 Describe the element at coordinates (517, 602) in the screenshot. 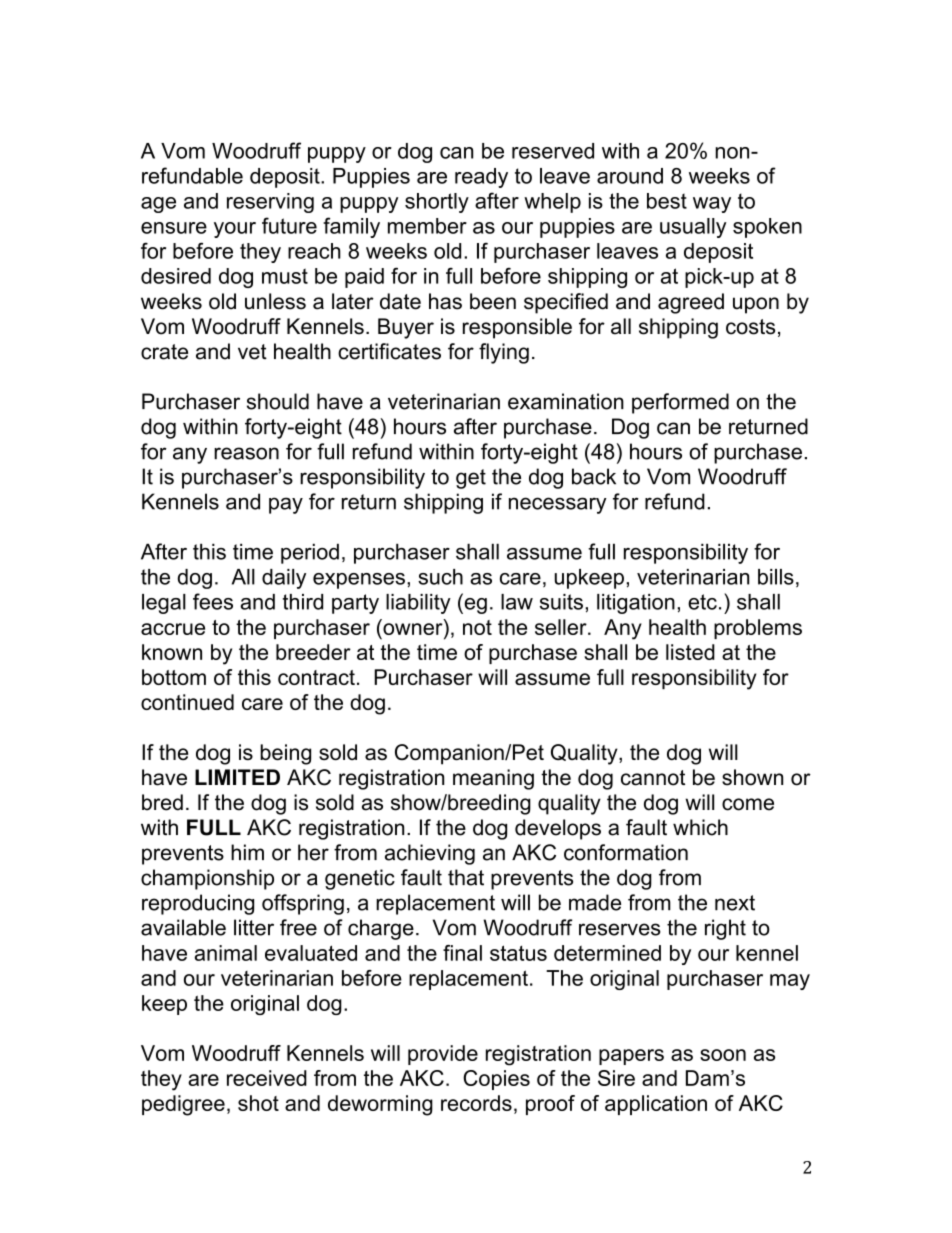

I see `law` at that location.
